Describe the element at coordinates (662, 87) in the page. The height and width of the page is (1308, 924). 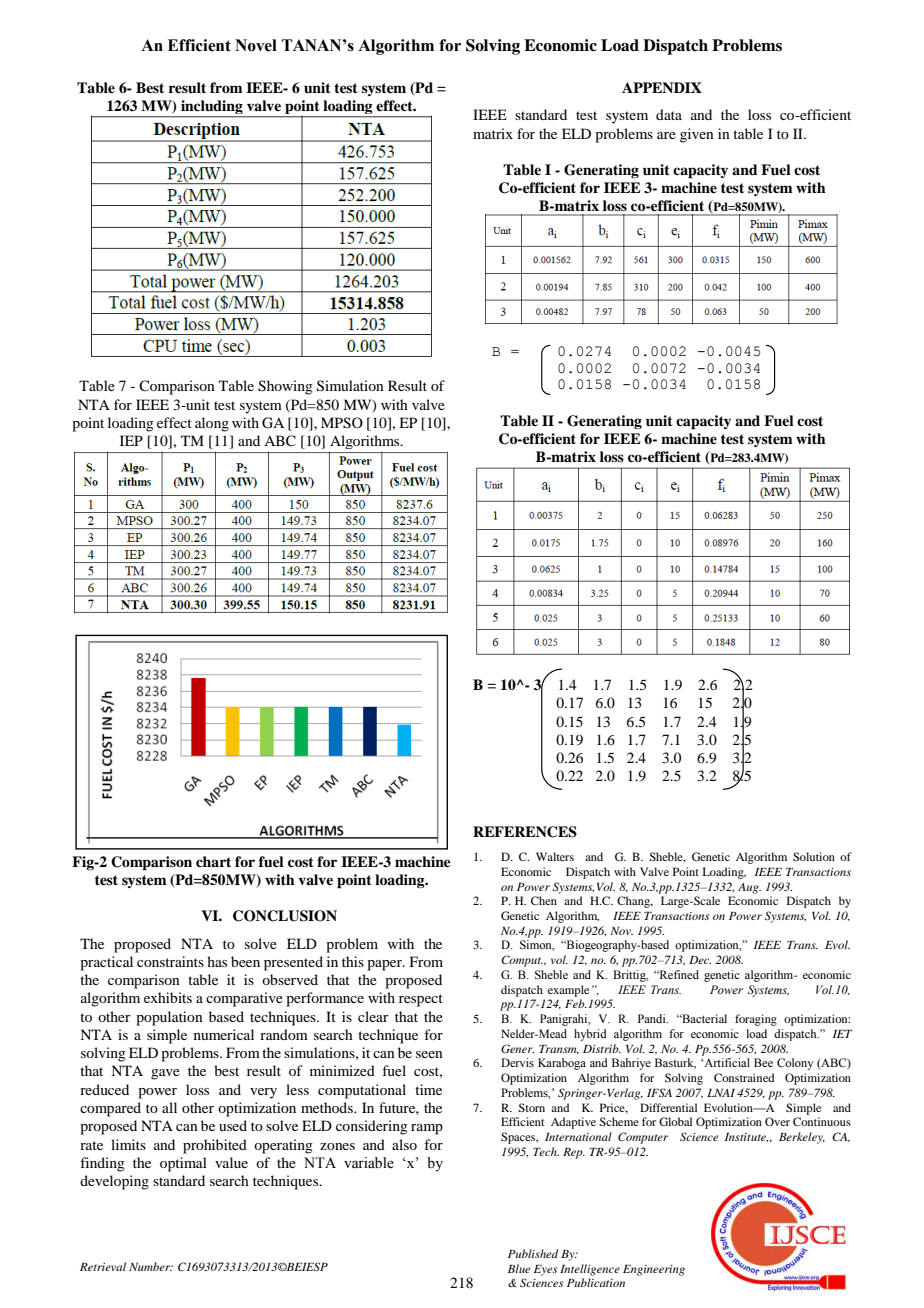
I see `APPENDIX` at that location.
